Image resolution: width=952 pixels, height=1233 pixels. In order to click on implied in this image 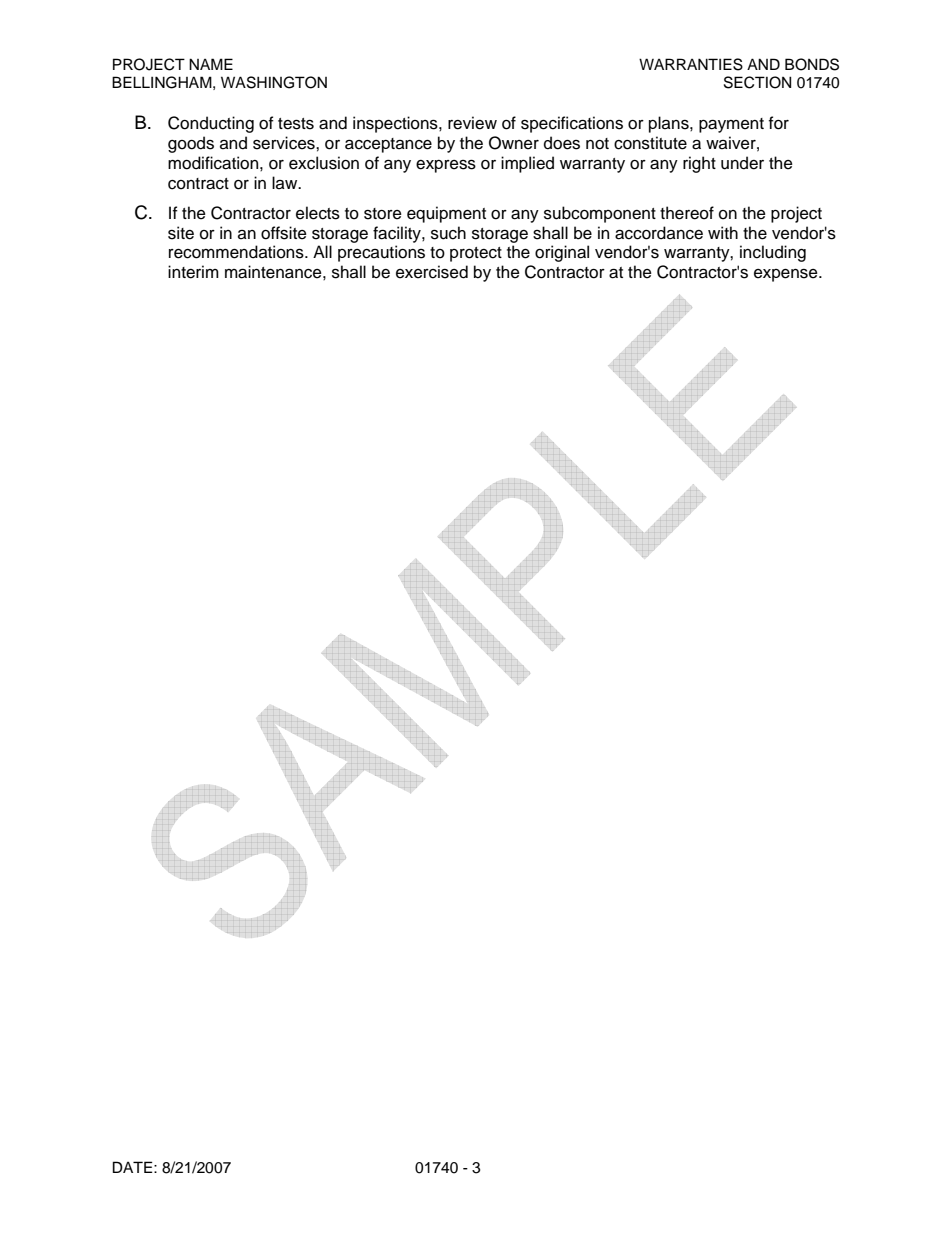, I will do `click(527, 164)`.
